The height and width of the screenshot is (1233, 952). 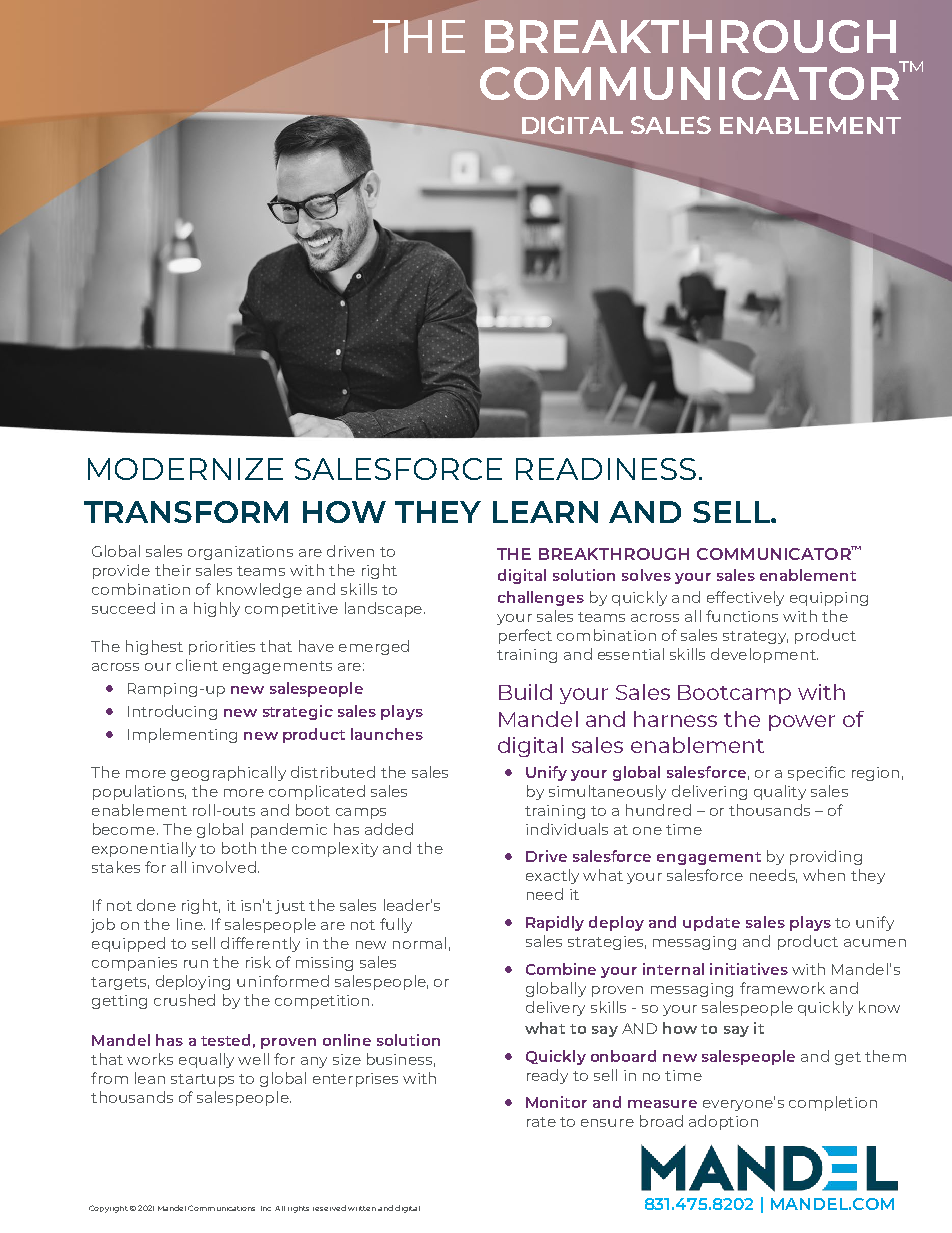 What do you see at coordinates (764, 655) in the screenshot?
I see `development` at bounding box center [764, 655].
